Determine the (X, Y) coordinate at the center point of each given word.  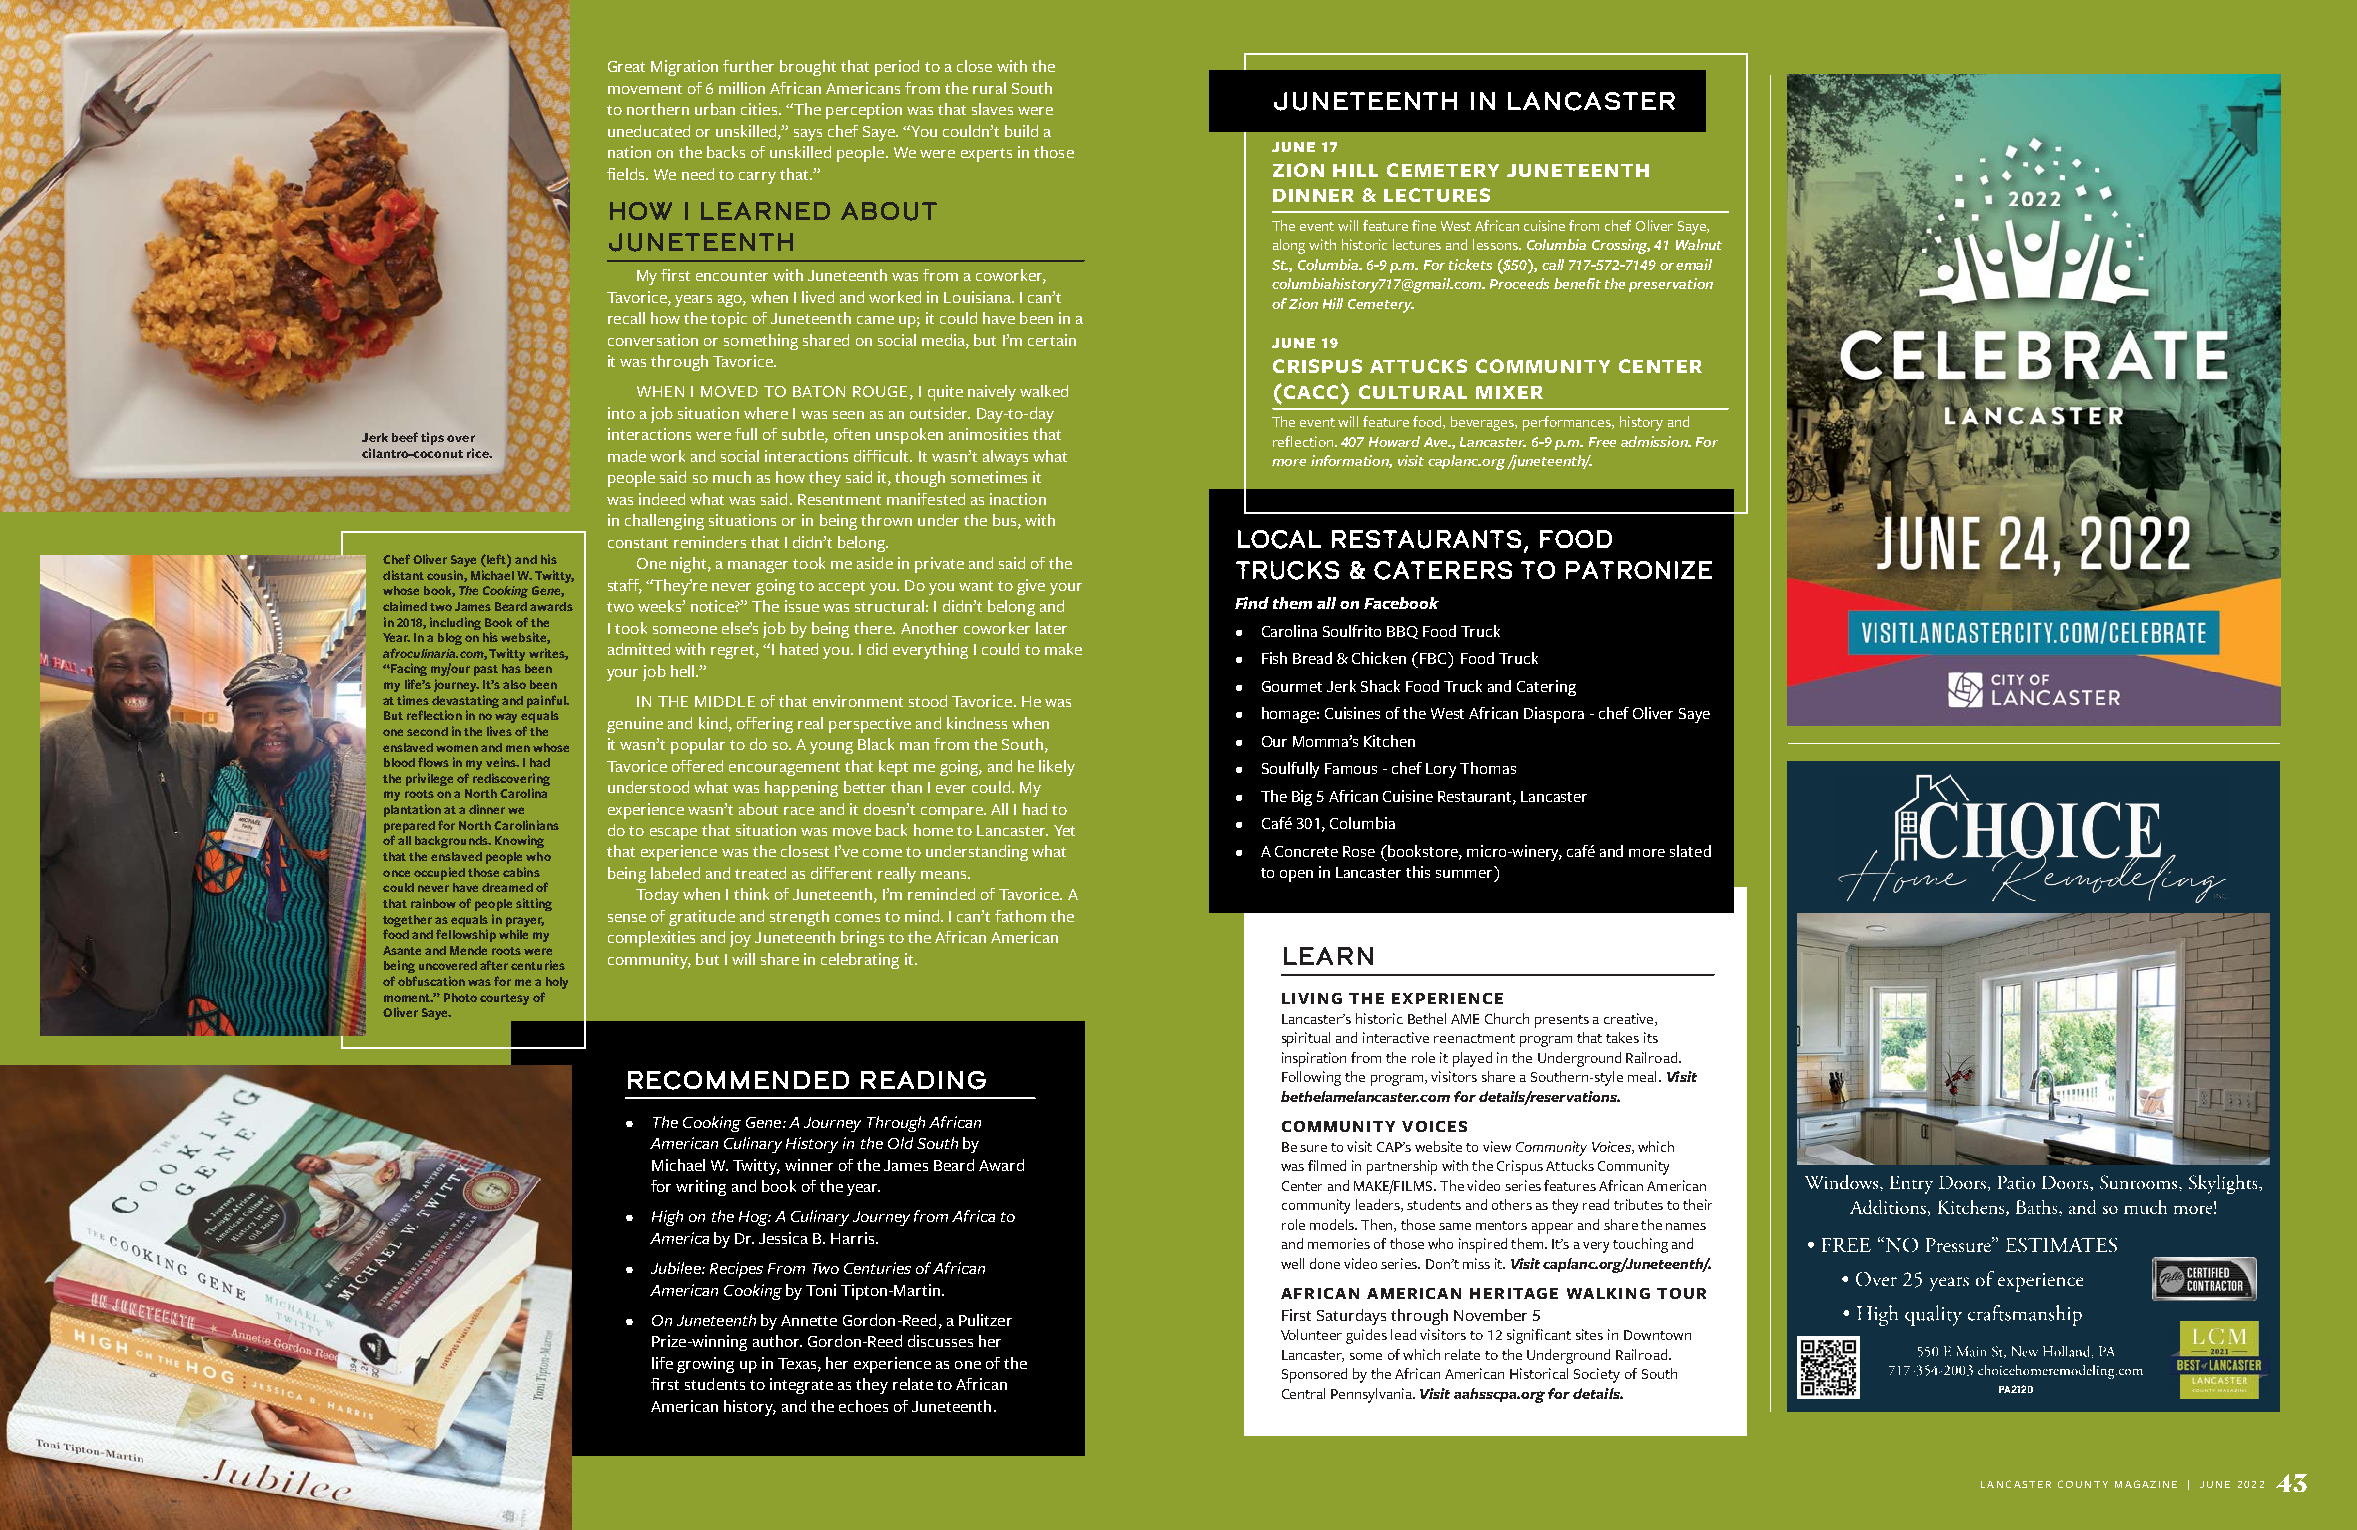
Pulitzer (985, 1320)
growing (705, 1365)
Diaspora (1554, 715)
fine (1424, 225)
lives (499, 731)
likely (1057, 768)
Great (626, 66)
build (1021, 131)
